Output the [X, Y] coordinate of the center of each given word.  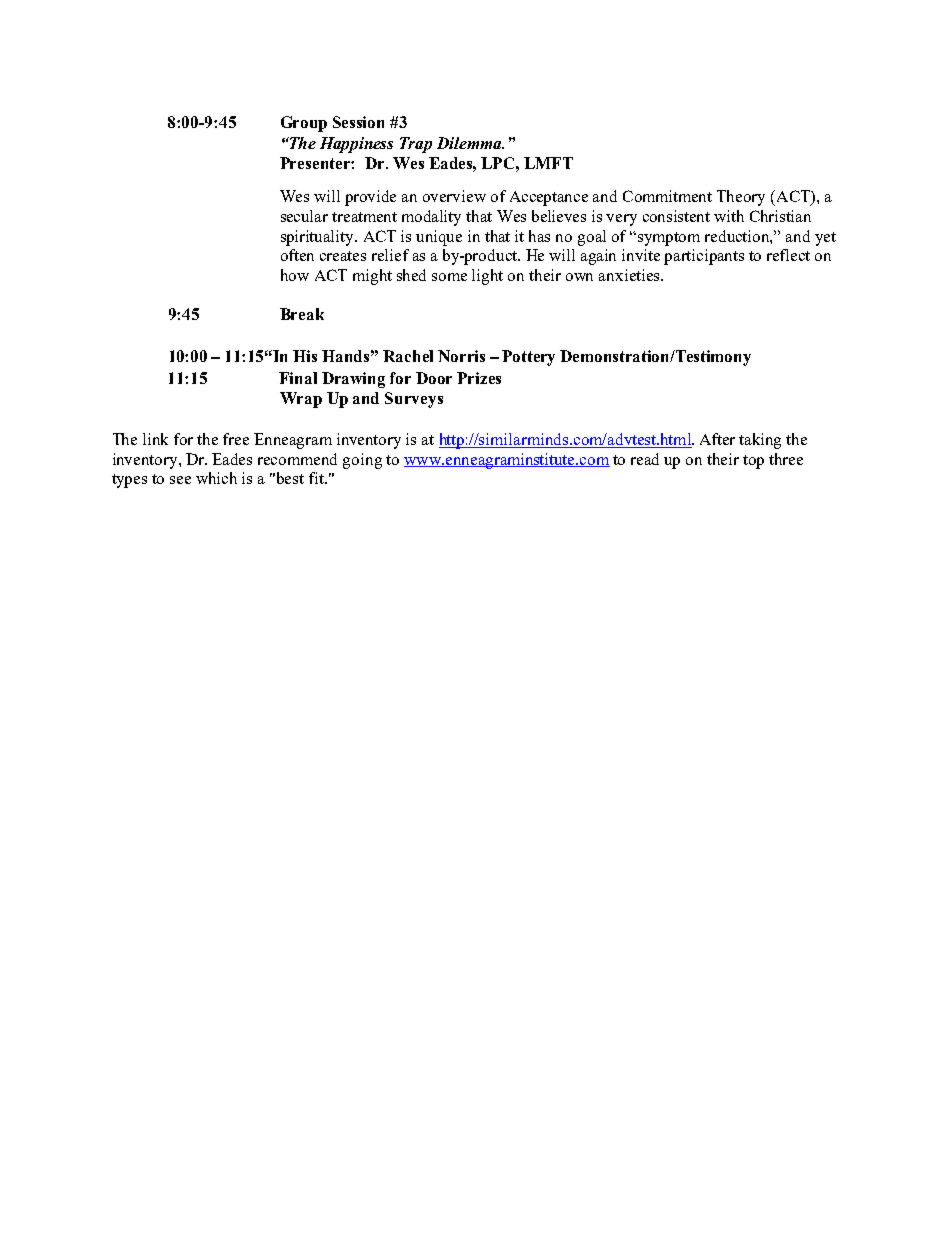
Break [302, 314]
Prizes [479, 378]
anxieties [630, 275]
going [362, 461]
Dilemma [470, 143]
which [216, 478]
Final [298, 378]
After [717, 439]
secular [304, 216]
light [487, 277]
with [729, 216]
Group [304, 124]
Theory [741, 198]
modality [431, 218]
